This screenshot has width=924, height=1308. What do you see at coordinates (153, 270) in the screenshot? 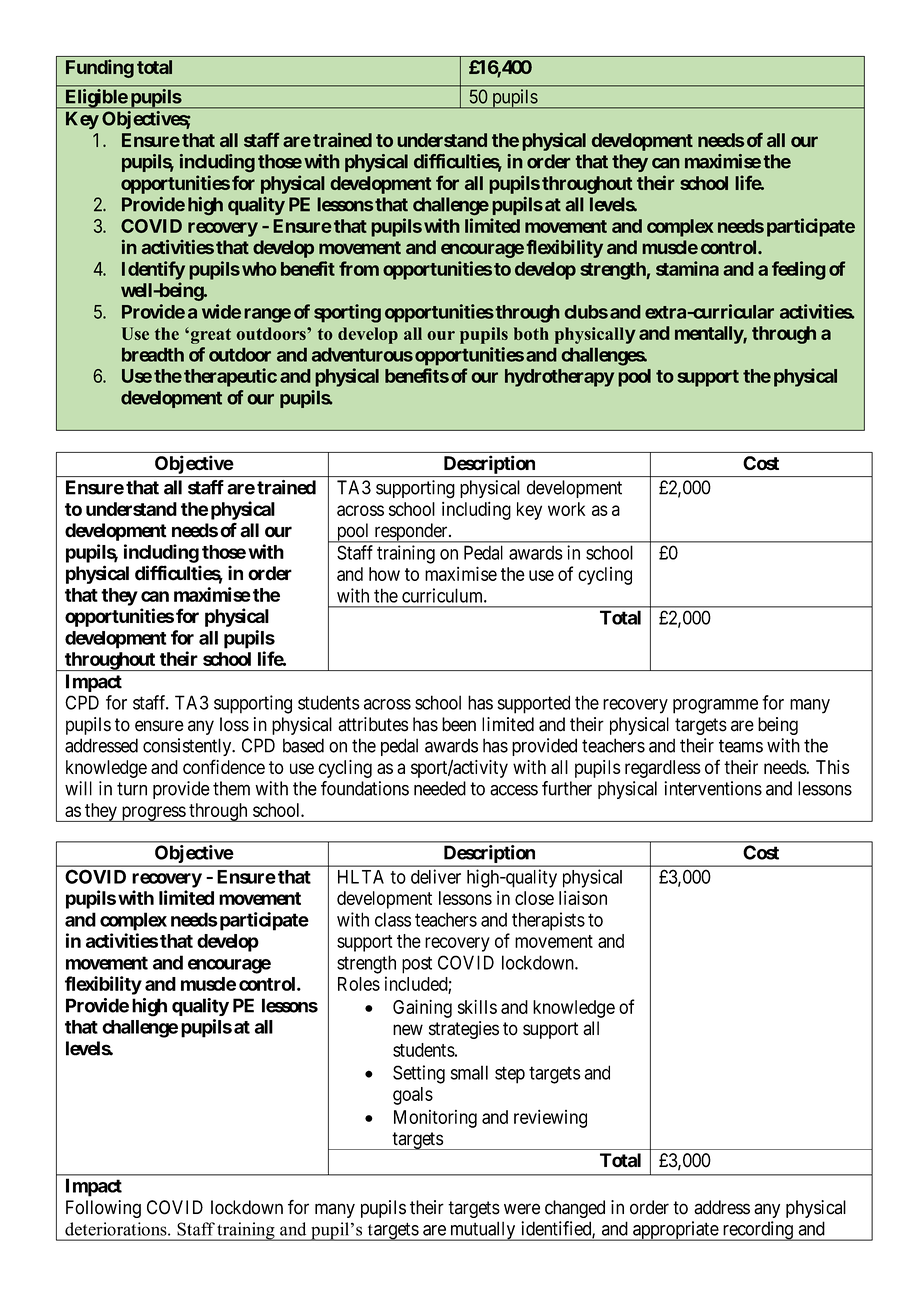
I see `Identify` at bounding box center [153, 270].
